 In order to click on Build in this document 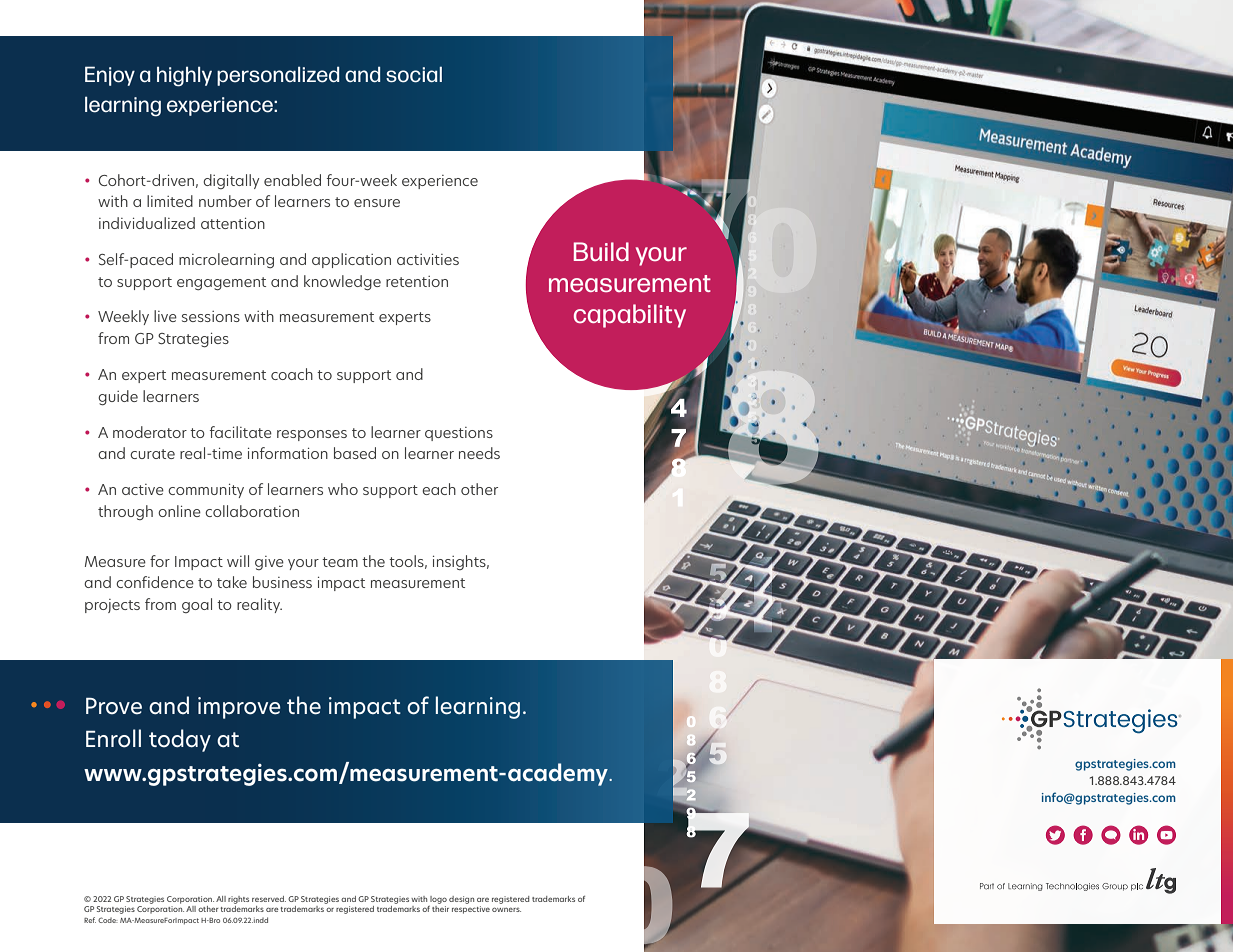, I will do `click(601, 251)`.
